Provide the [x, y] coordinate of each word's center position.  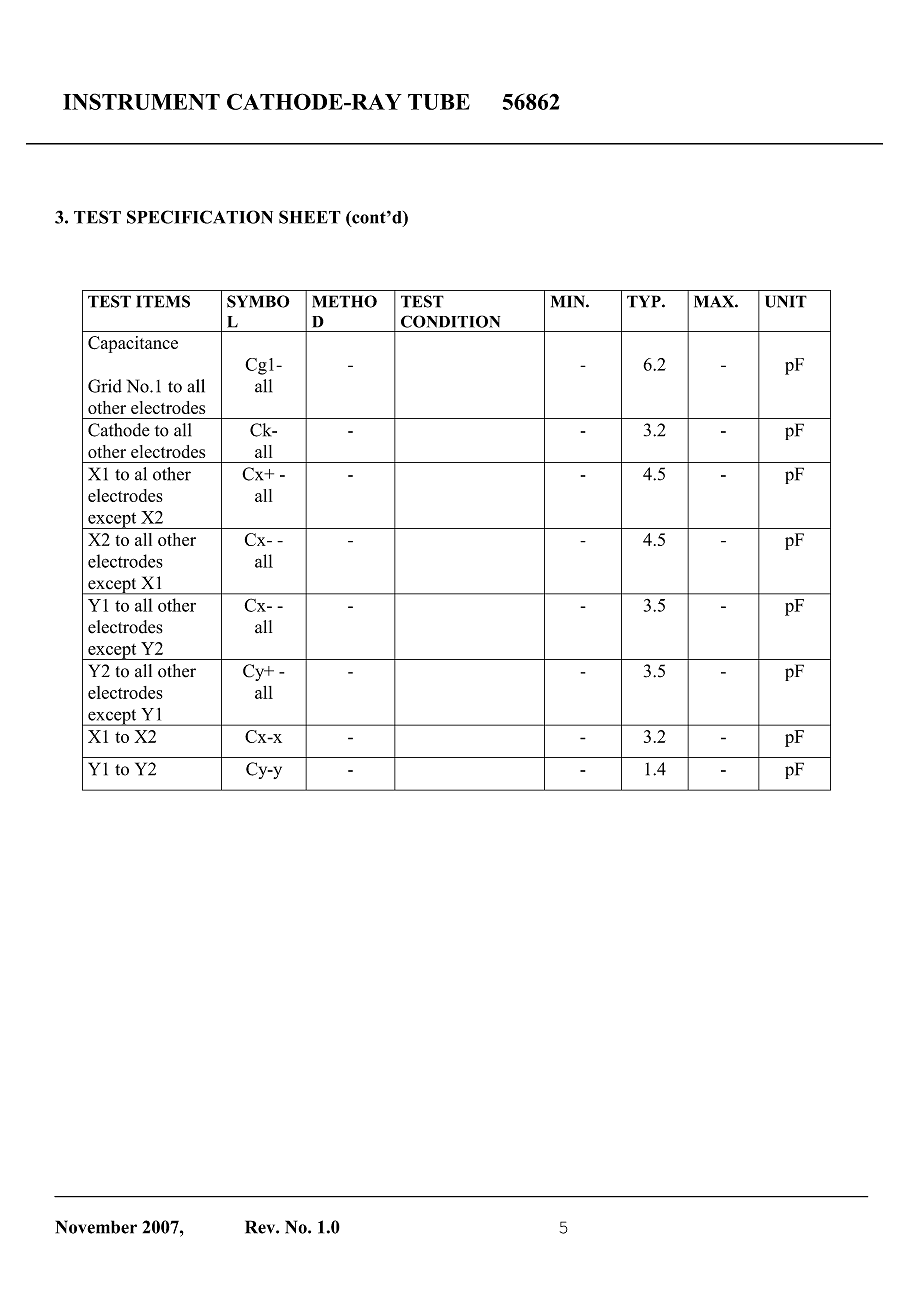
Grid [105, 386]
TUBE [439, 102]
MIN [569, 301]
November [96, 1227]
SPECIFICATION [200, 217]
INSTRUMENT [141, 101]
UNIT [786, 301]
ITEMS [163, 301]
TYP [645, 301]
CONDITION [450, 321]
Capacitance [133, 344]
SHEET [310, 217]
